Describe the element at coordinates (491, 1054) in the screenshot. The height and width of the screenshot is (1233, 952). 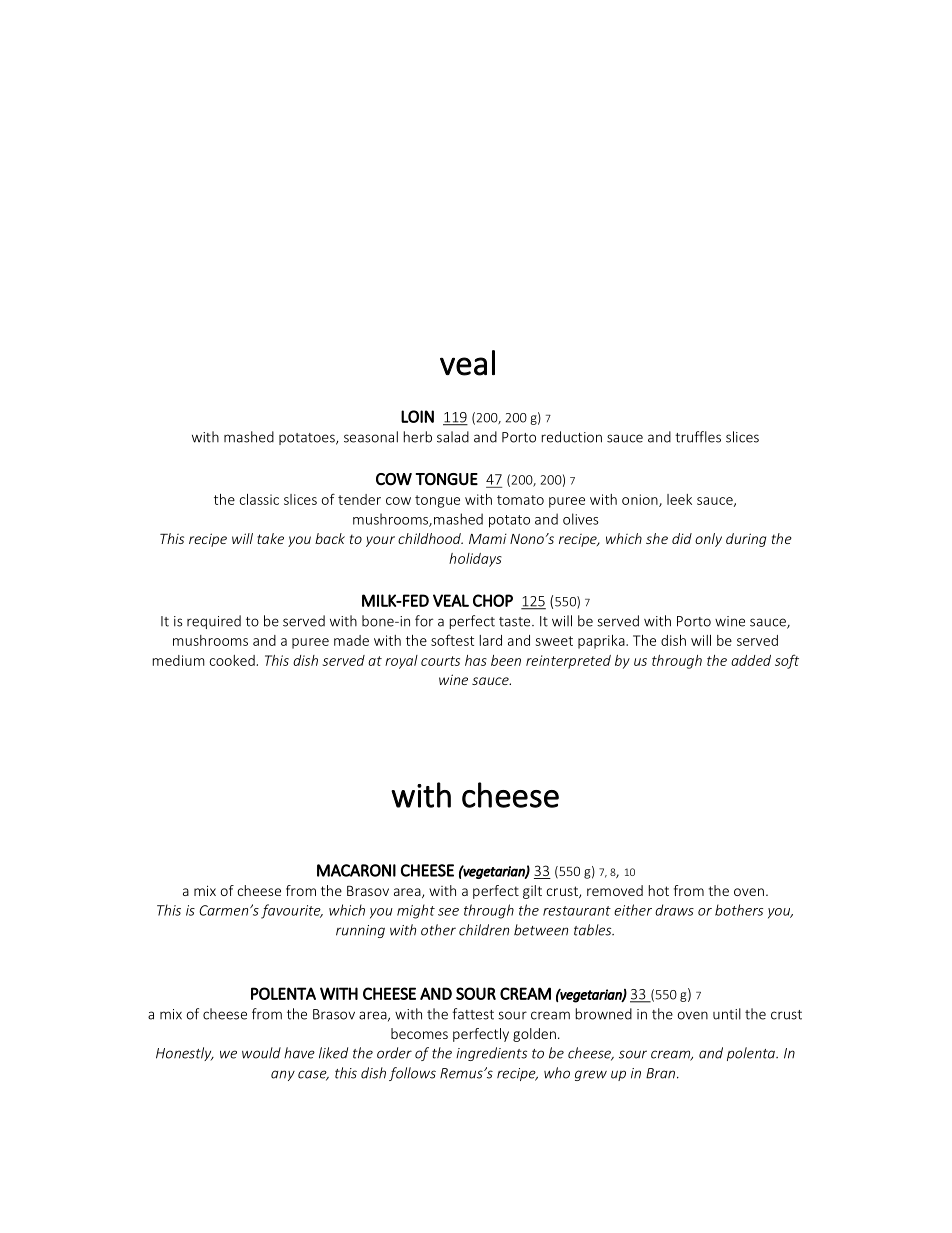
I see `ingredients` at that location.
